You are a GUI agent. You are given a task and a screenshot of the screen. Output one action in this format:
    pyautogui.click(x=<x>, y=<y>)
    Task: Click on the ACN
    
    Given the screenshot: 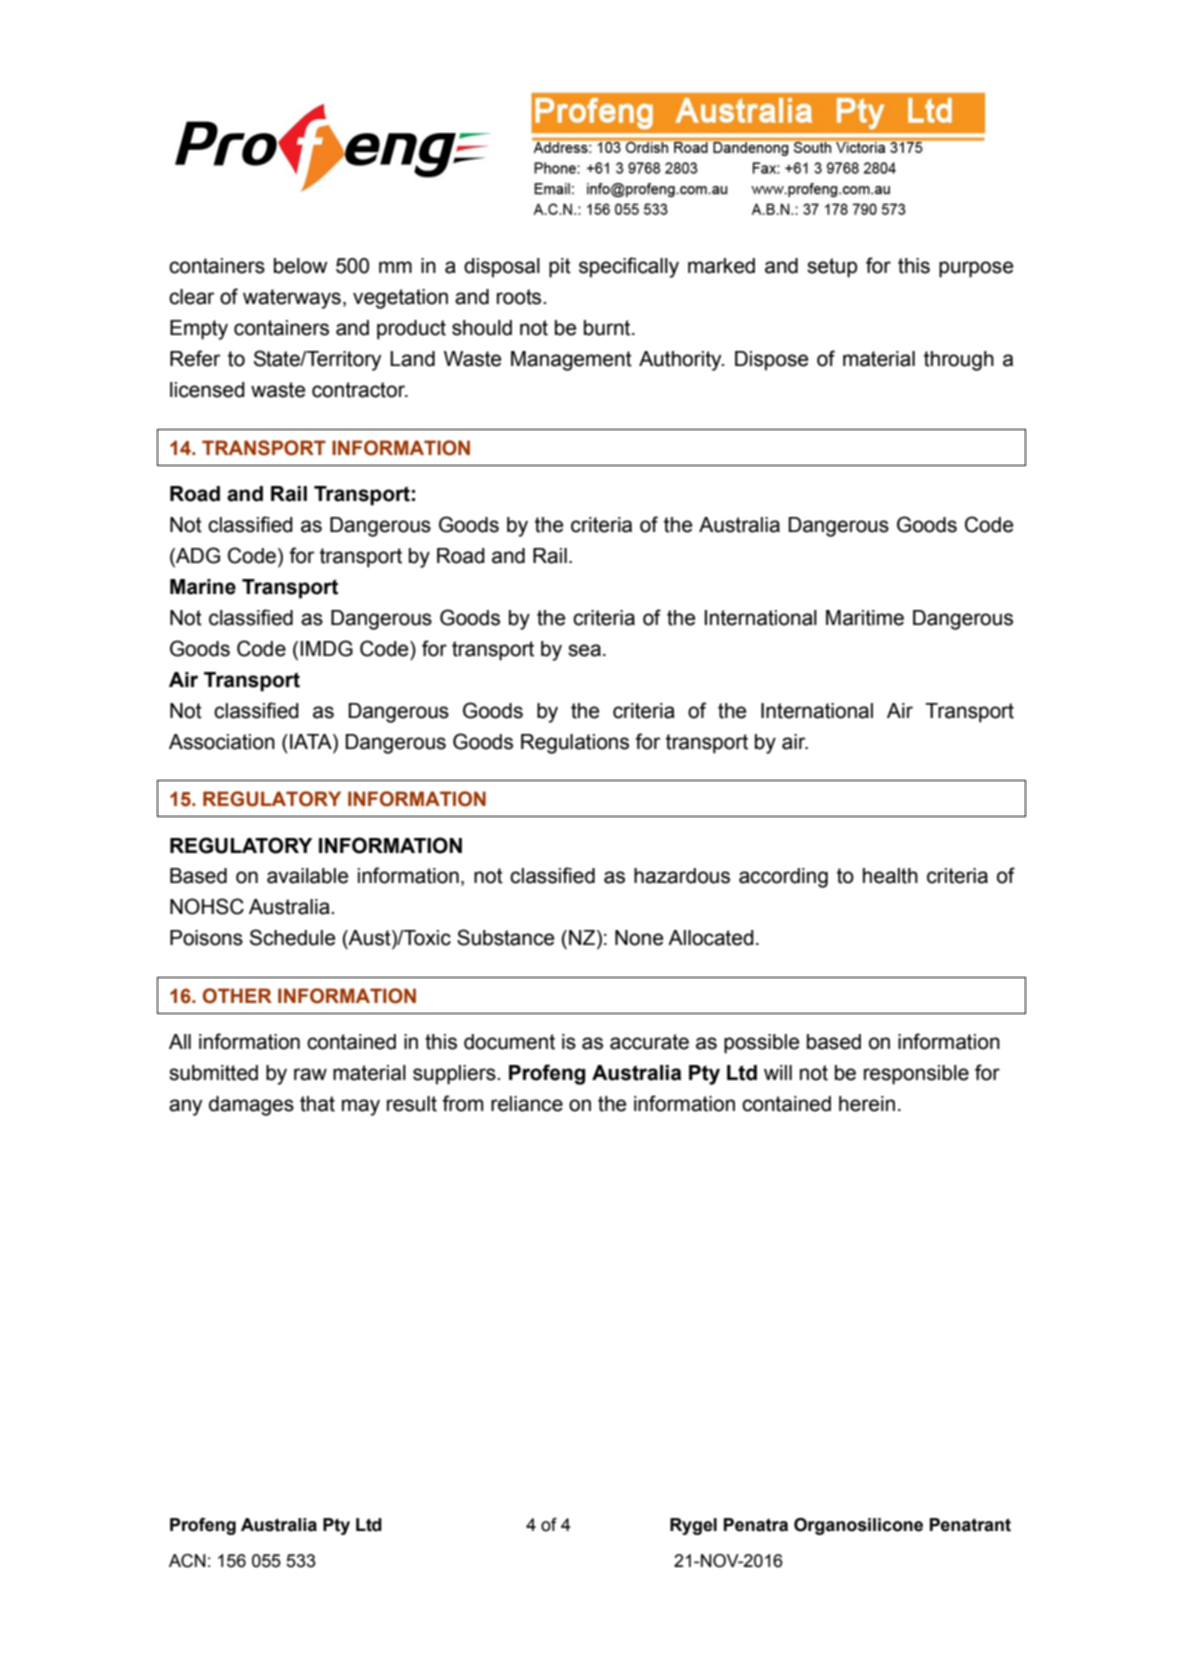 What is the action you would take?
    pyautogui.click(x=187, y=1561)
